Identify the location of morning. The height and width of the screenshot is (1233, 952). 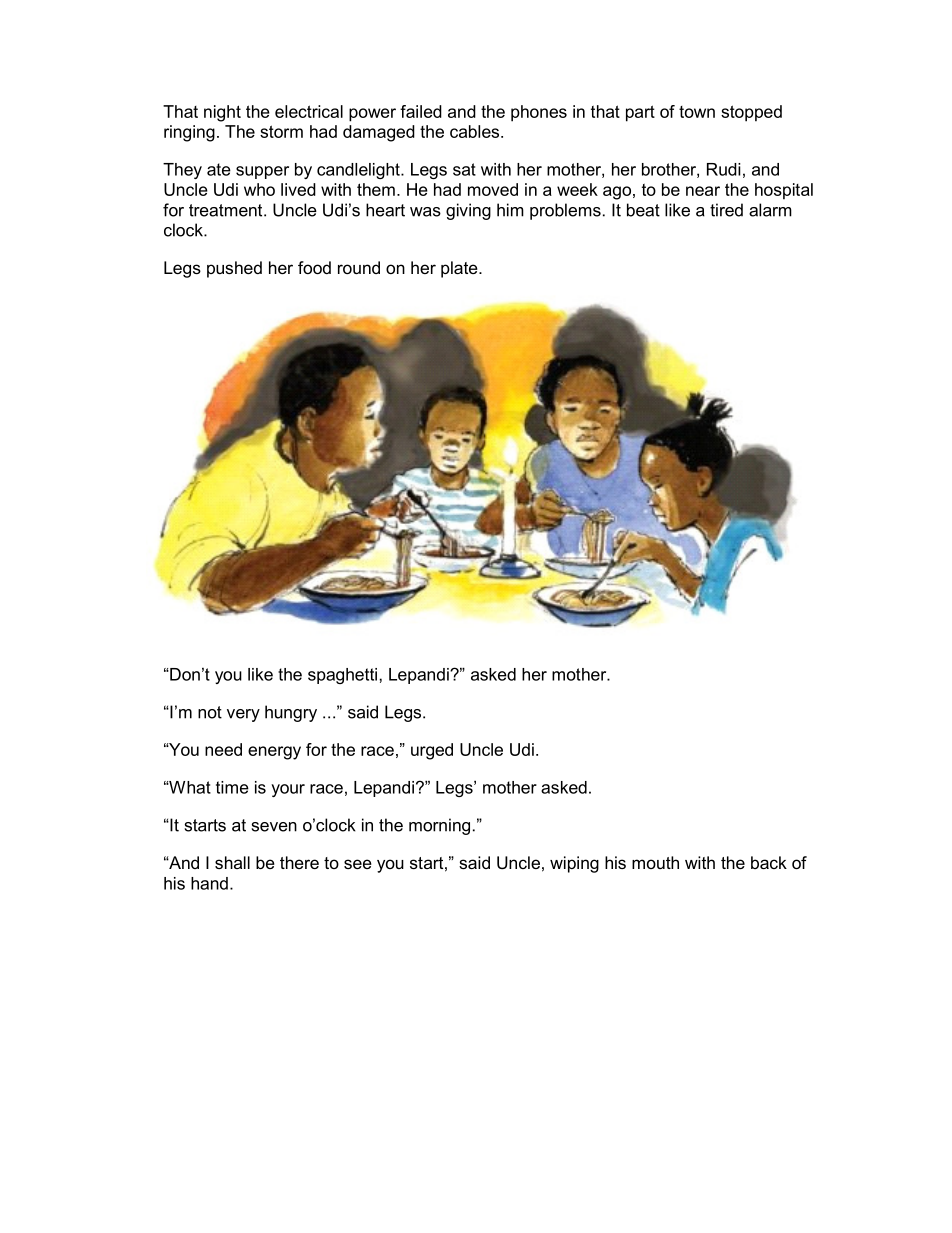
(439, 826).
